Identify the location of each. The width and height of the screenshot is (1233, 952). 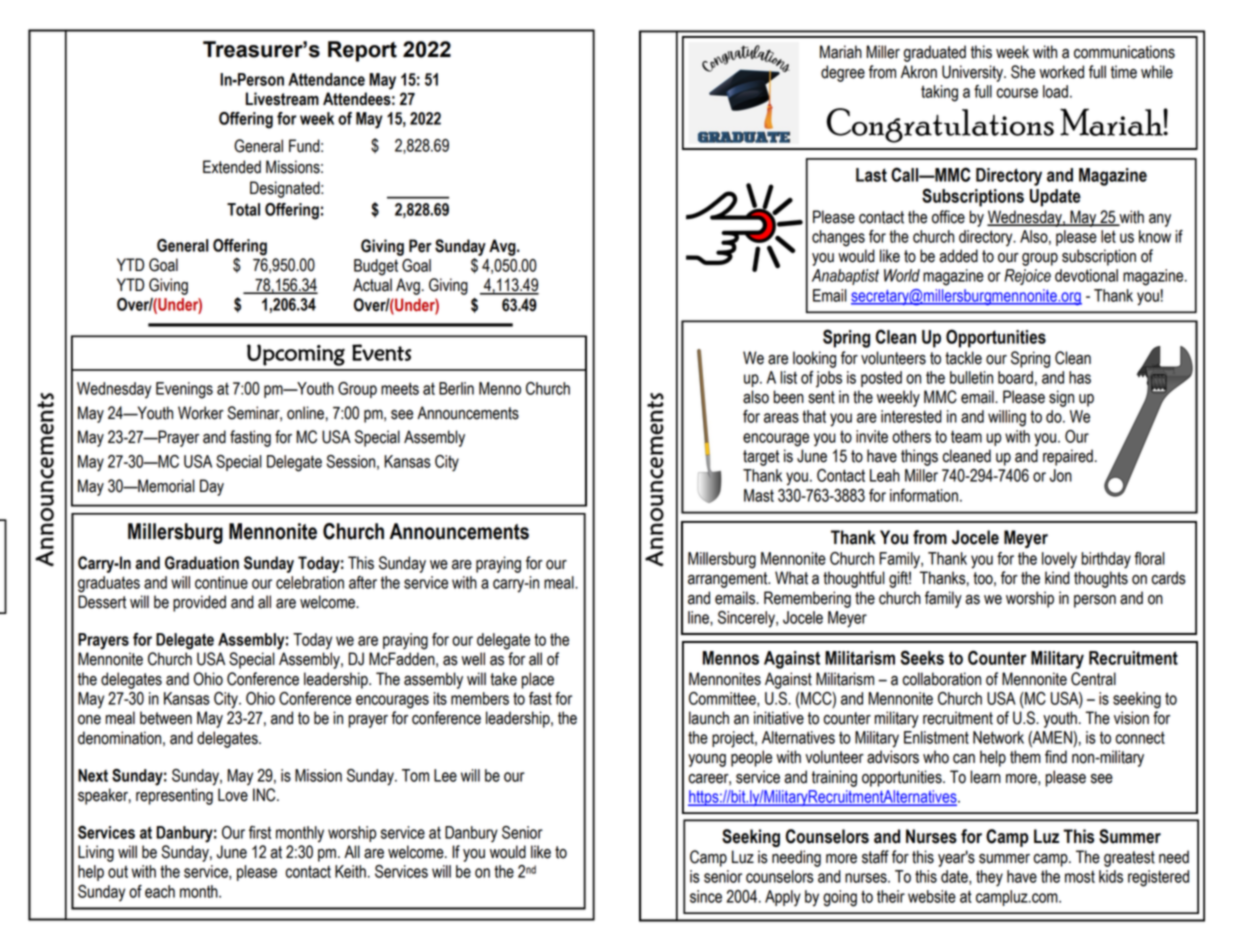
(160, 891).
